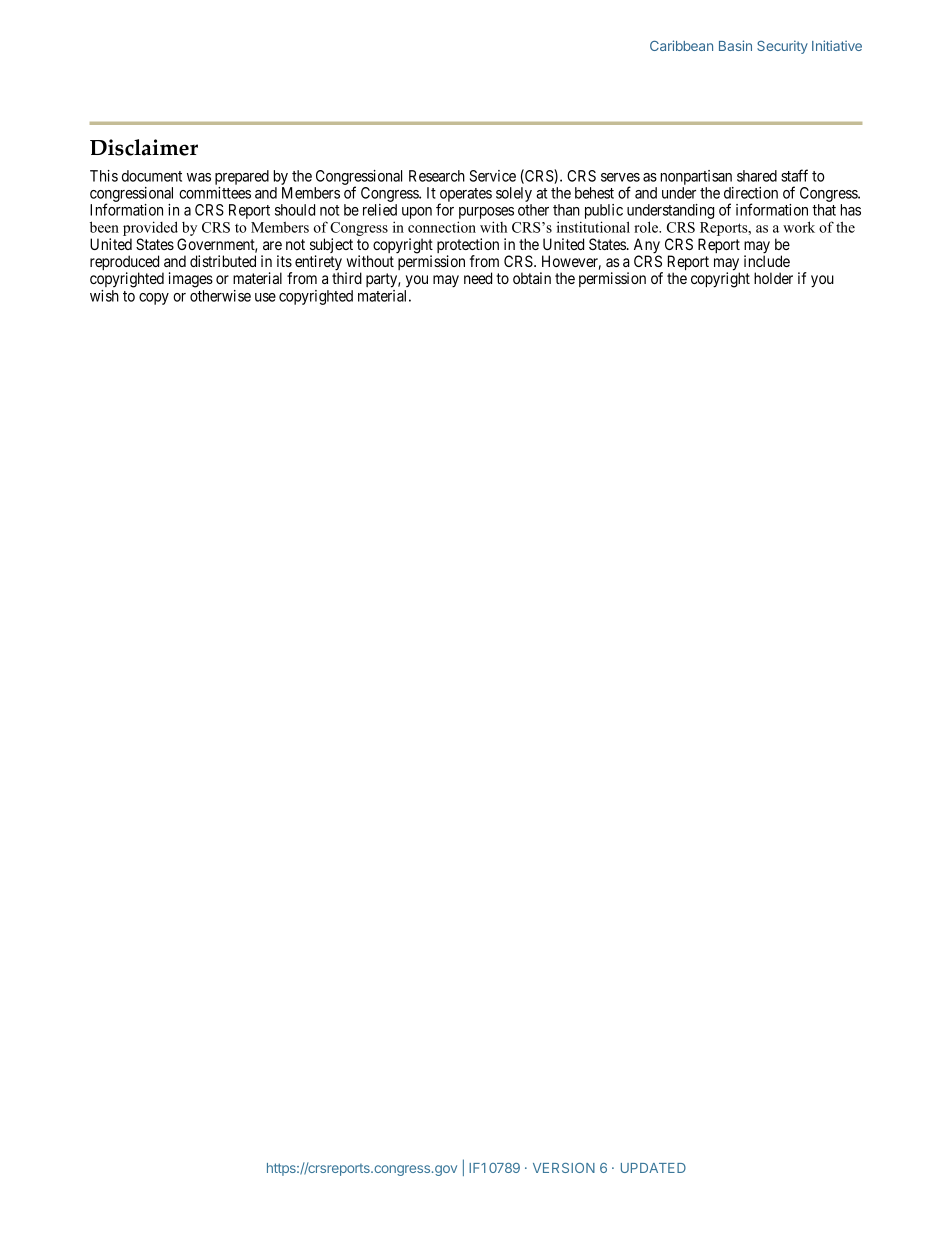  Describe the element at coordinates (653, 1168) in the screenshot. I see `UPDATED` at that location.
